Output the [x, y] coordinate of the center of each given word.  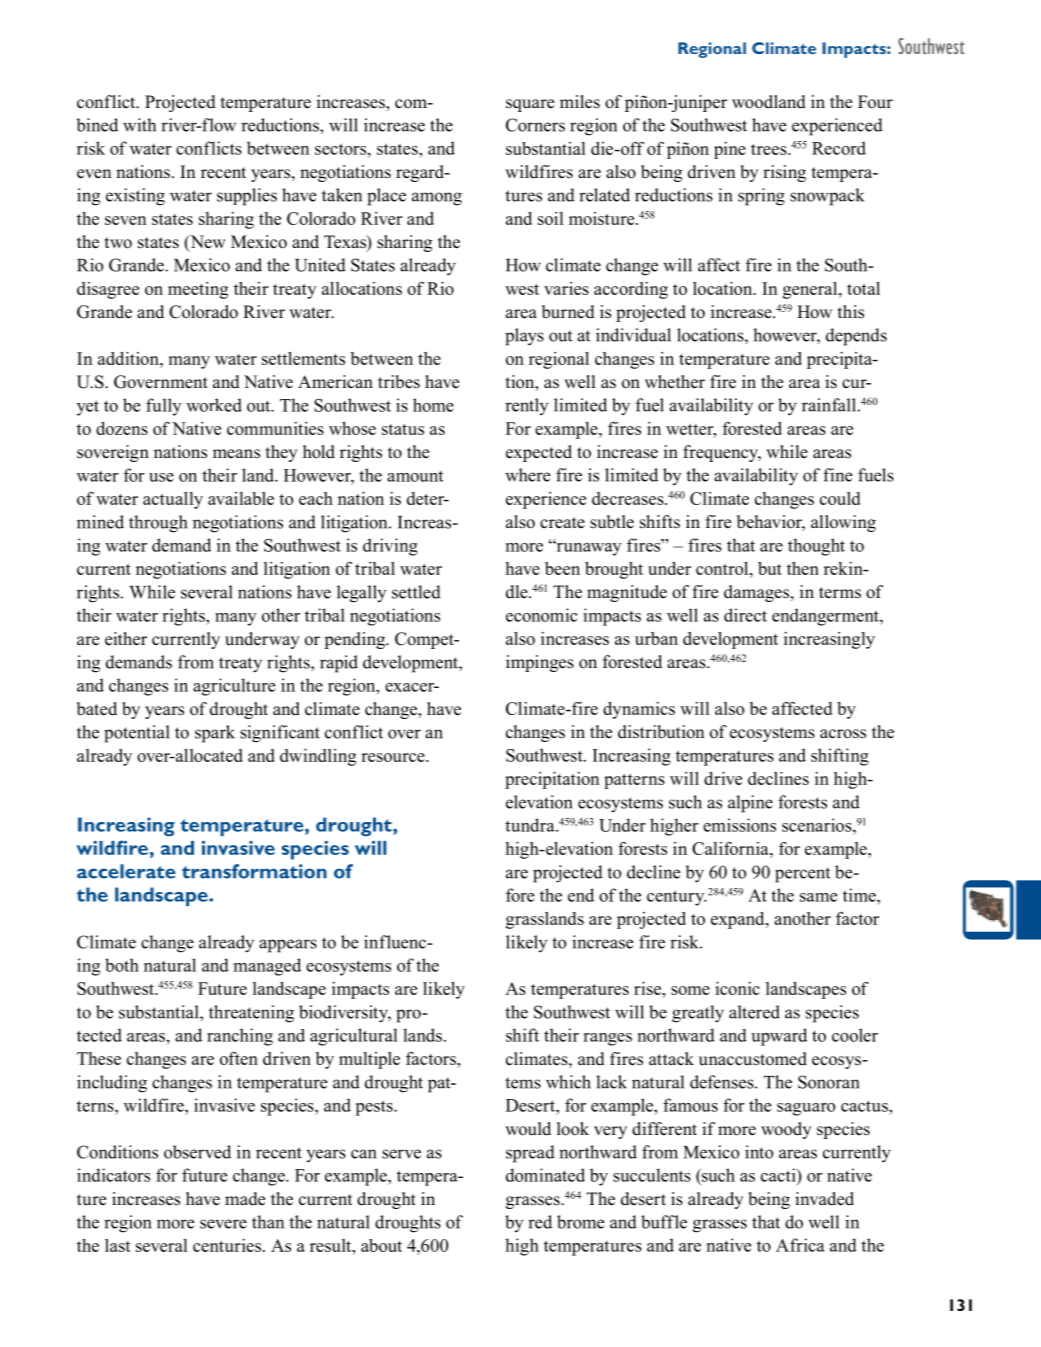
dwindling [318, 757]
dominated [545, 1175]
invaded [824, 1199]
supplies [247, 197]
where [527, 475]
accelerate [126, 871]
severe [223, 1224]
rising [784, 173]
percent [802, 875]
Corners [535, 125]
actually [173, 500]
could [840, 498]
